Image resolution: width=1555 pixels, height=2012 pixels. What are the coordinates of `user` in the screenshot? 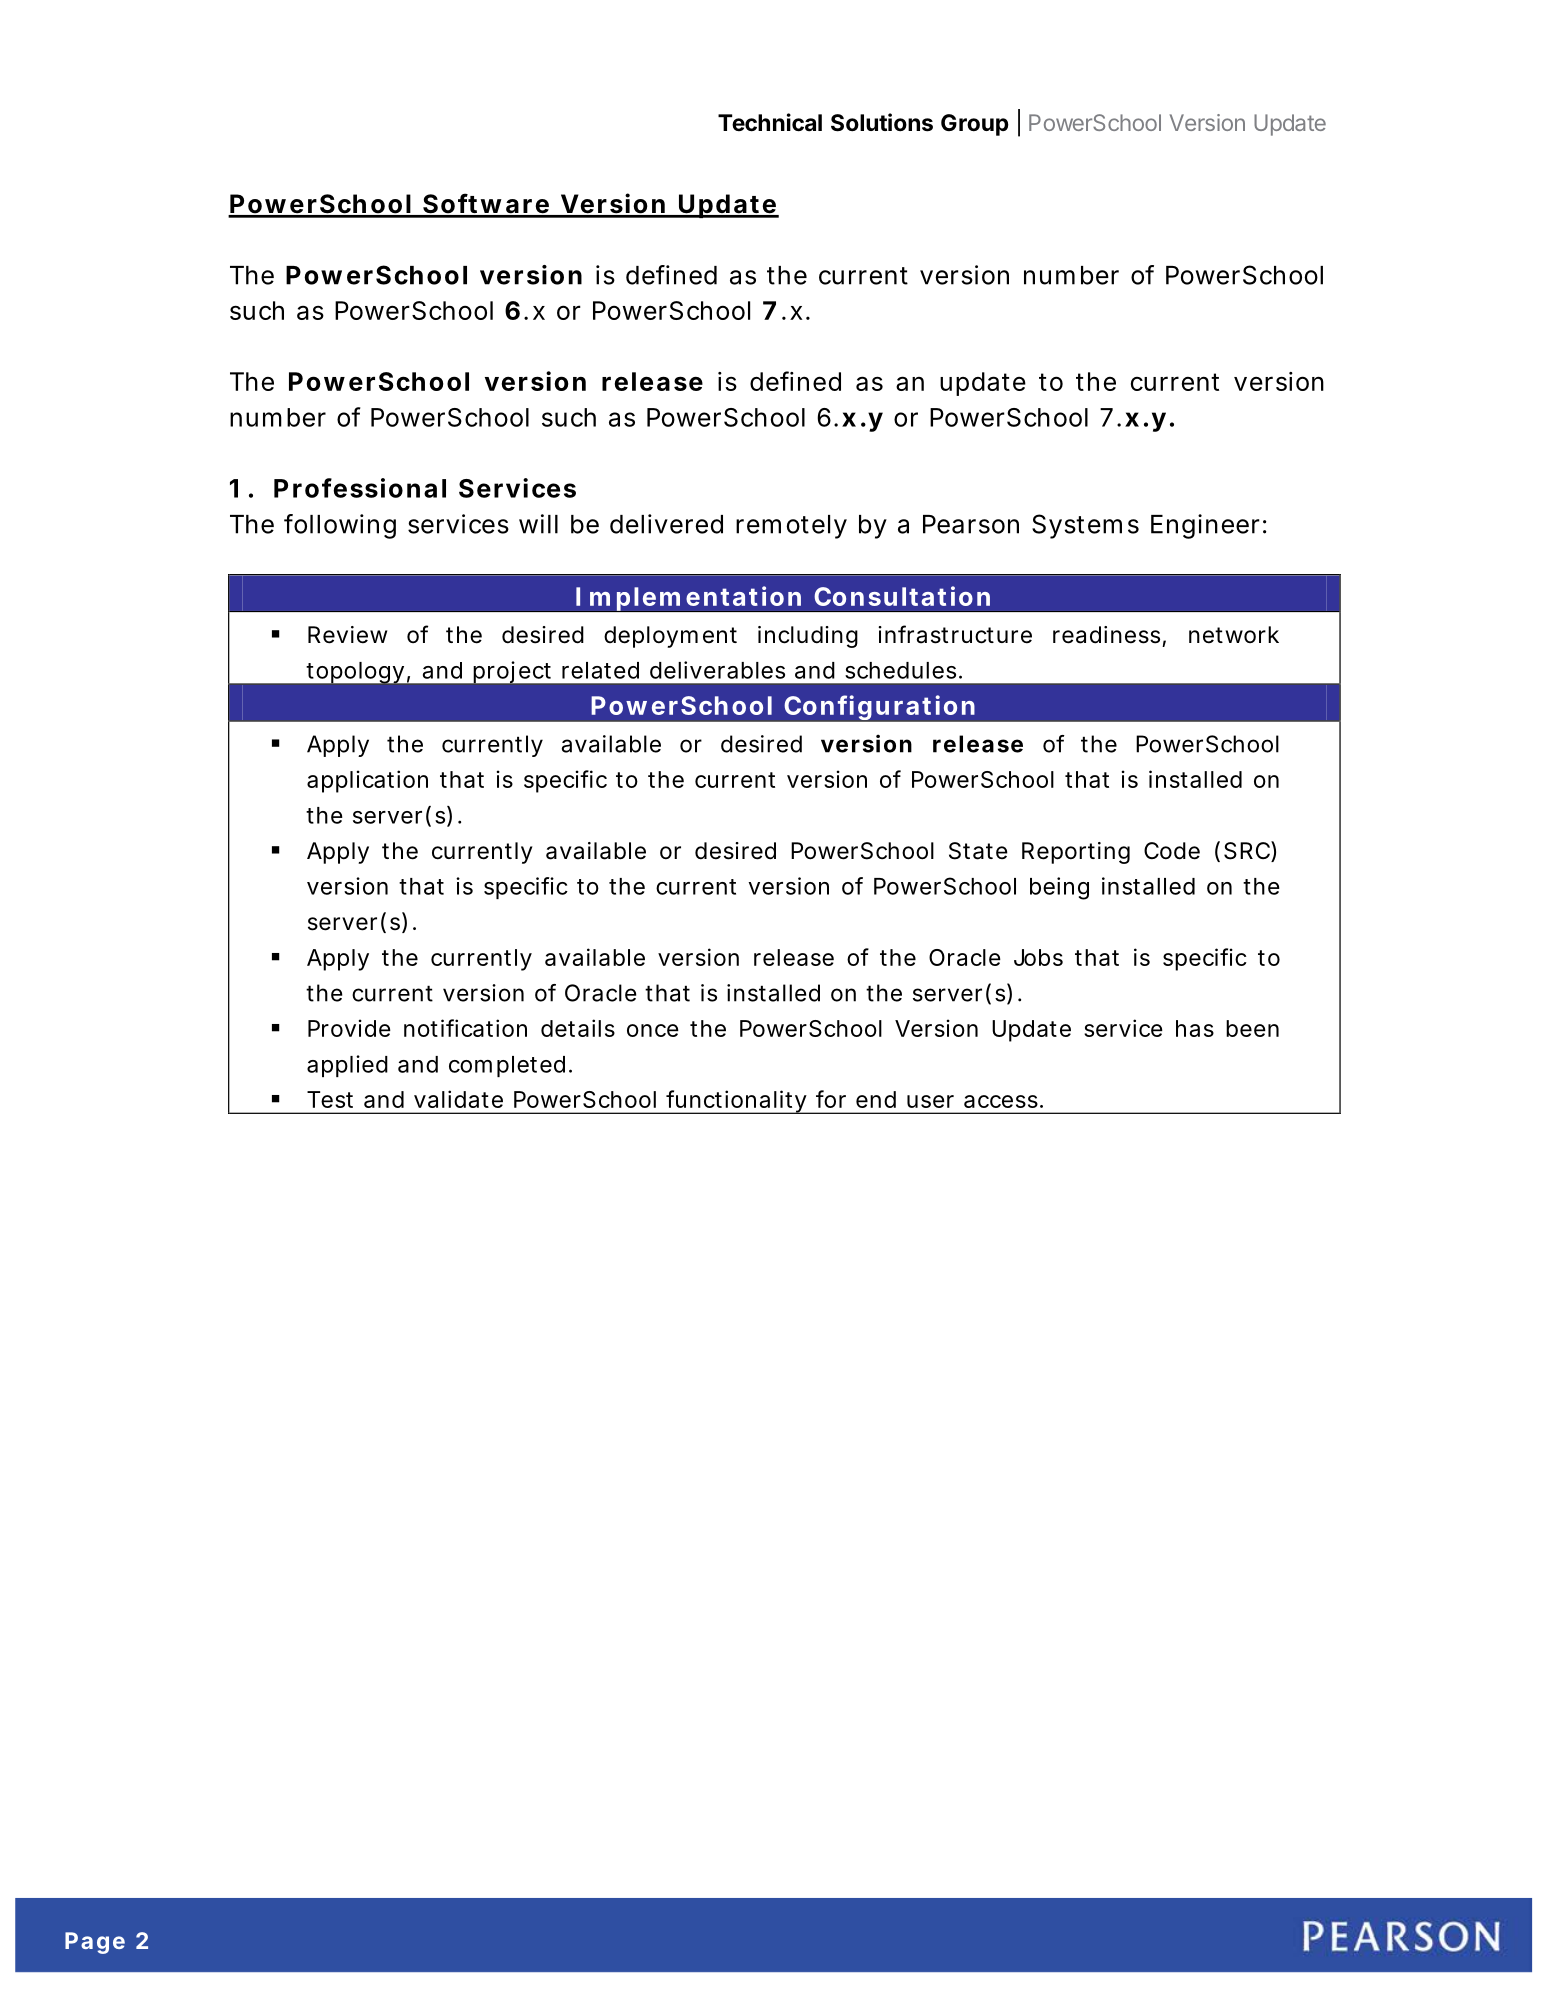 It's located at (930, 1101).
